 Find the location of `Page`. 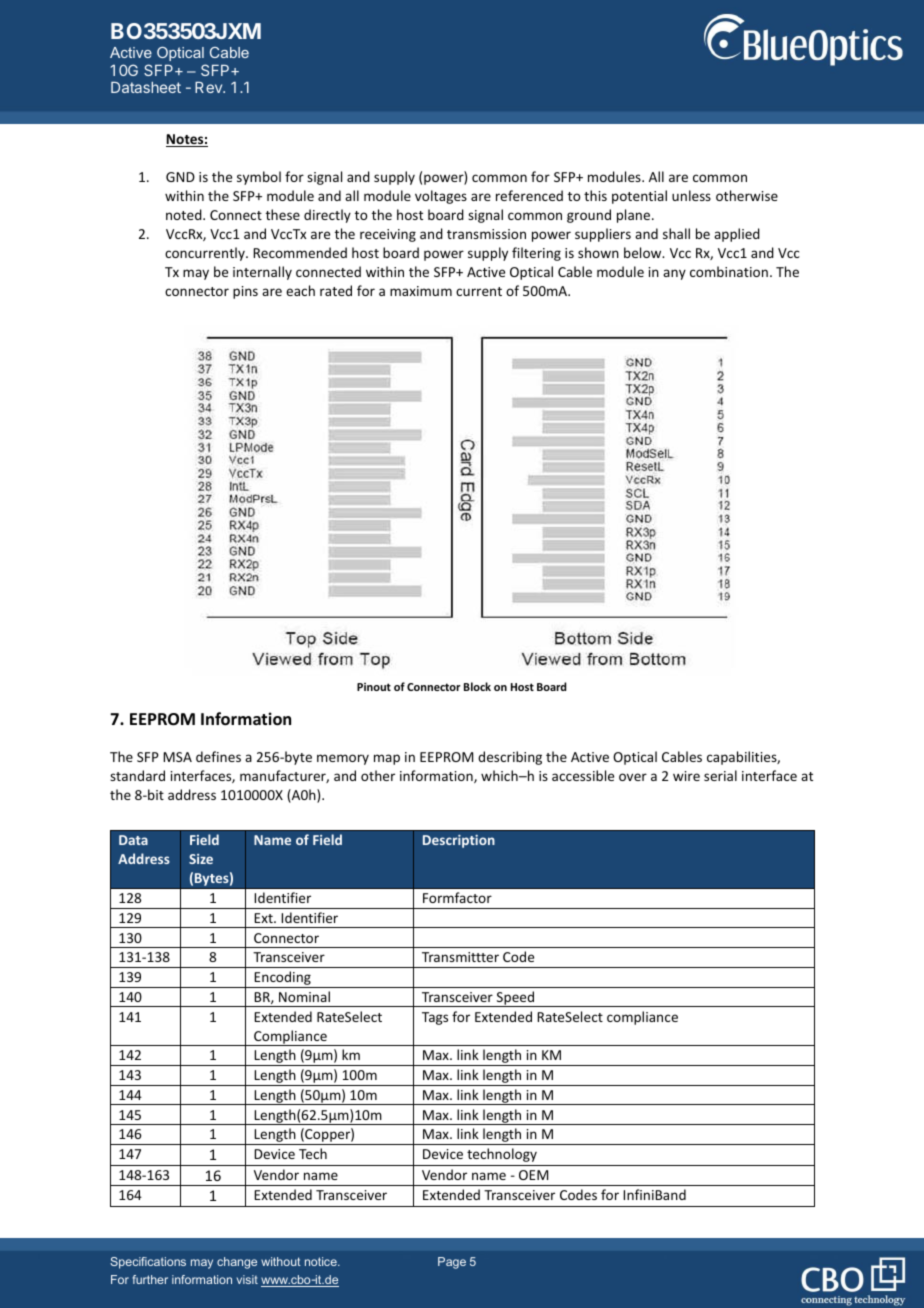

Page is located at coordinates (452, 1263).
